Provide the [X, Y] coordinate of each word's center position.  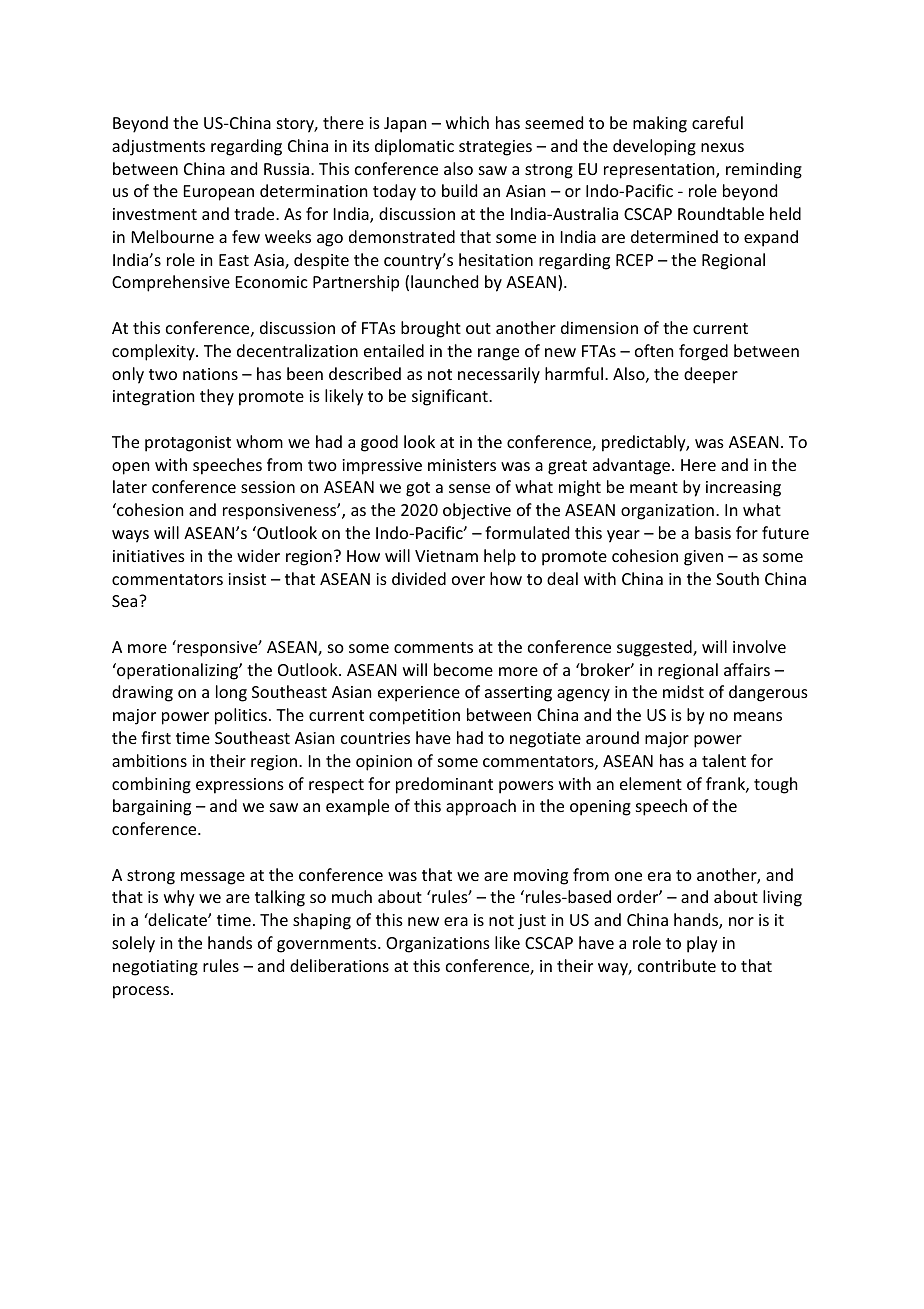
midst [683, 691]
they [217, 397]
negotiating [155, 968]
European [219, 193]
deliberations [339, 965]
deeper [711, 375]
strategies [495, 148]
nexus [722, 147]
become [463, 669]
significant [451, 397]
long [231, 693]
